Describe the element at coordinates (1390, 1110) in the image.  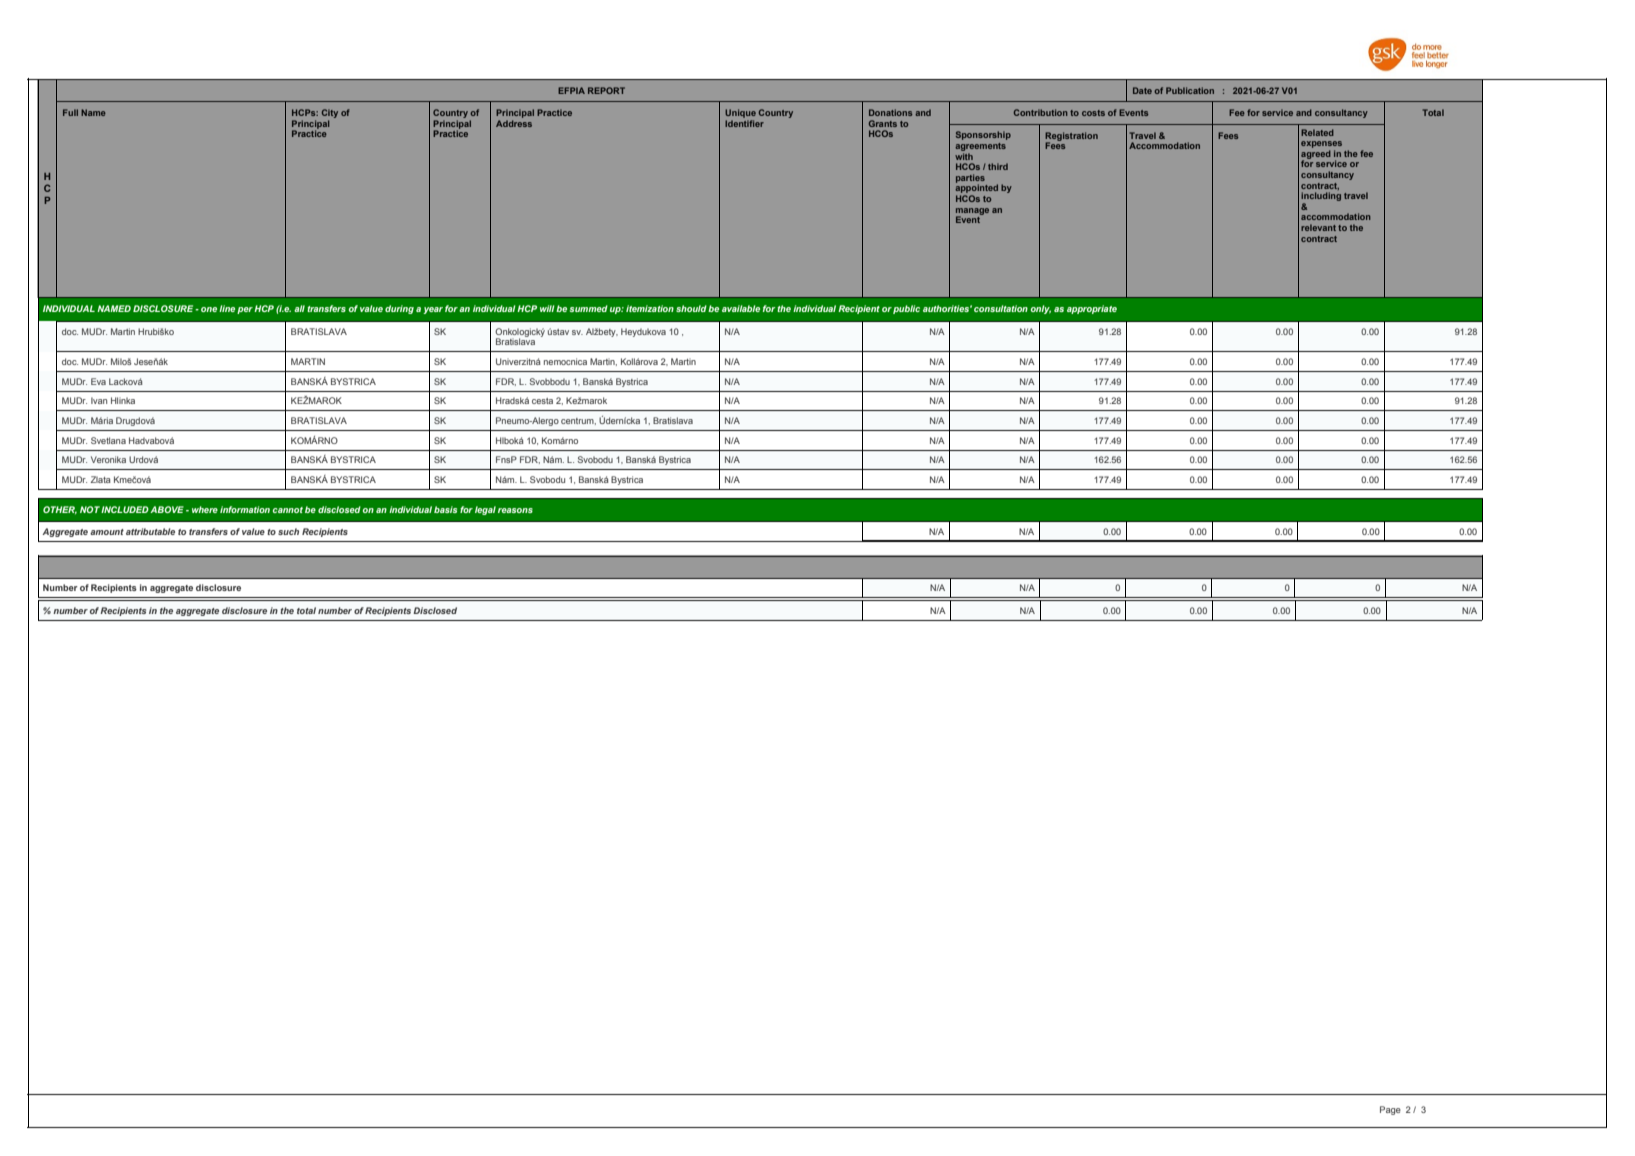
I see `Page` at that location.
